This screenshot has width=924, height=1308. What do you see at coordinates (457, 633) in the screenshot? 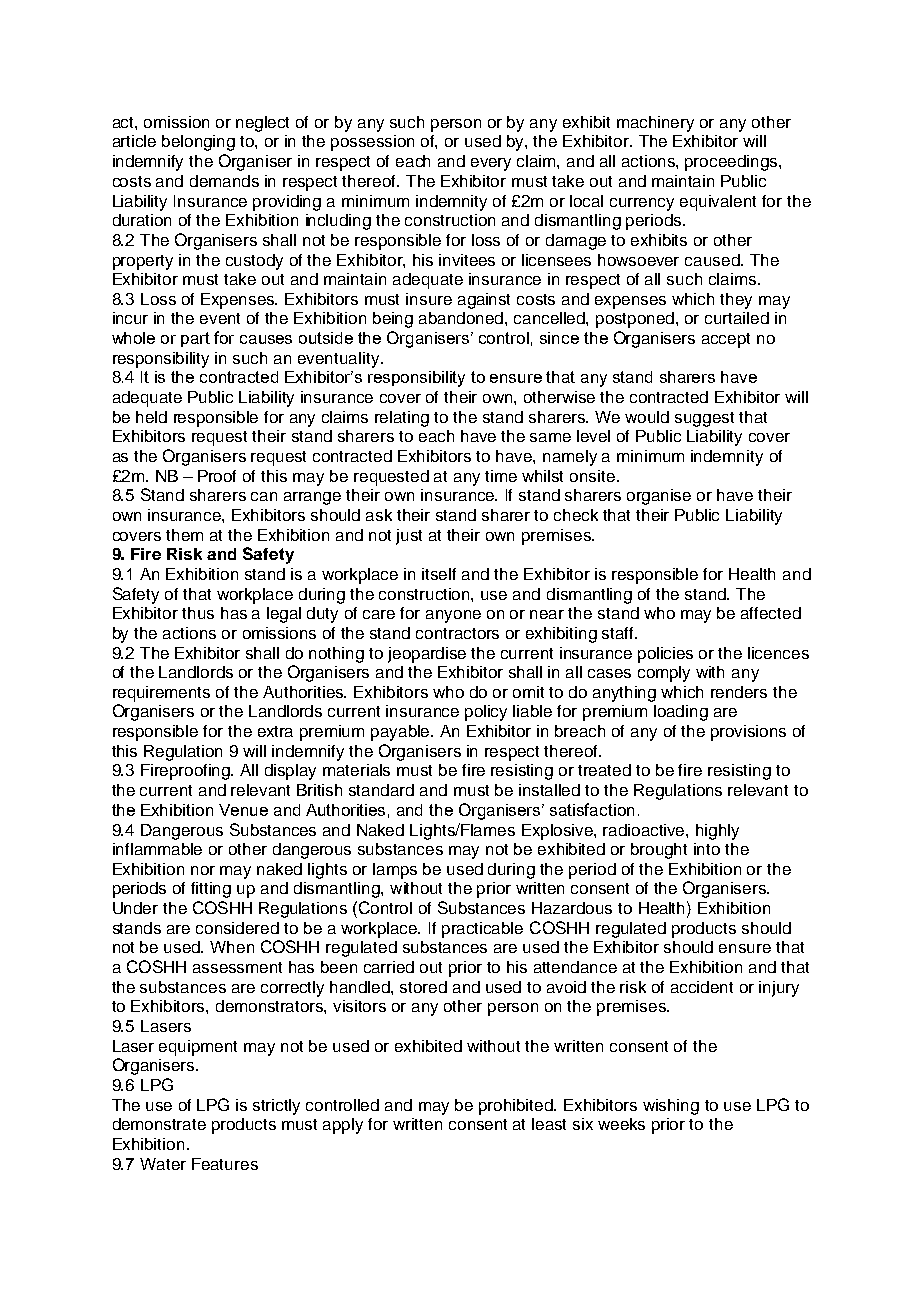
I see `contractors` at bounding box center [457, 633].
